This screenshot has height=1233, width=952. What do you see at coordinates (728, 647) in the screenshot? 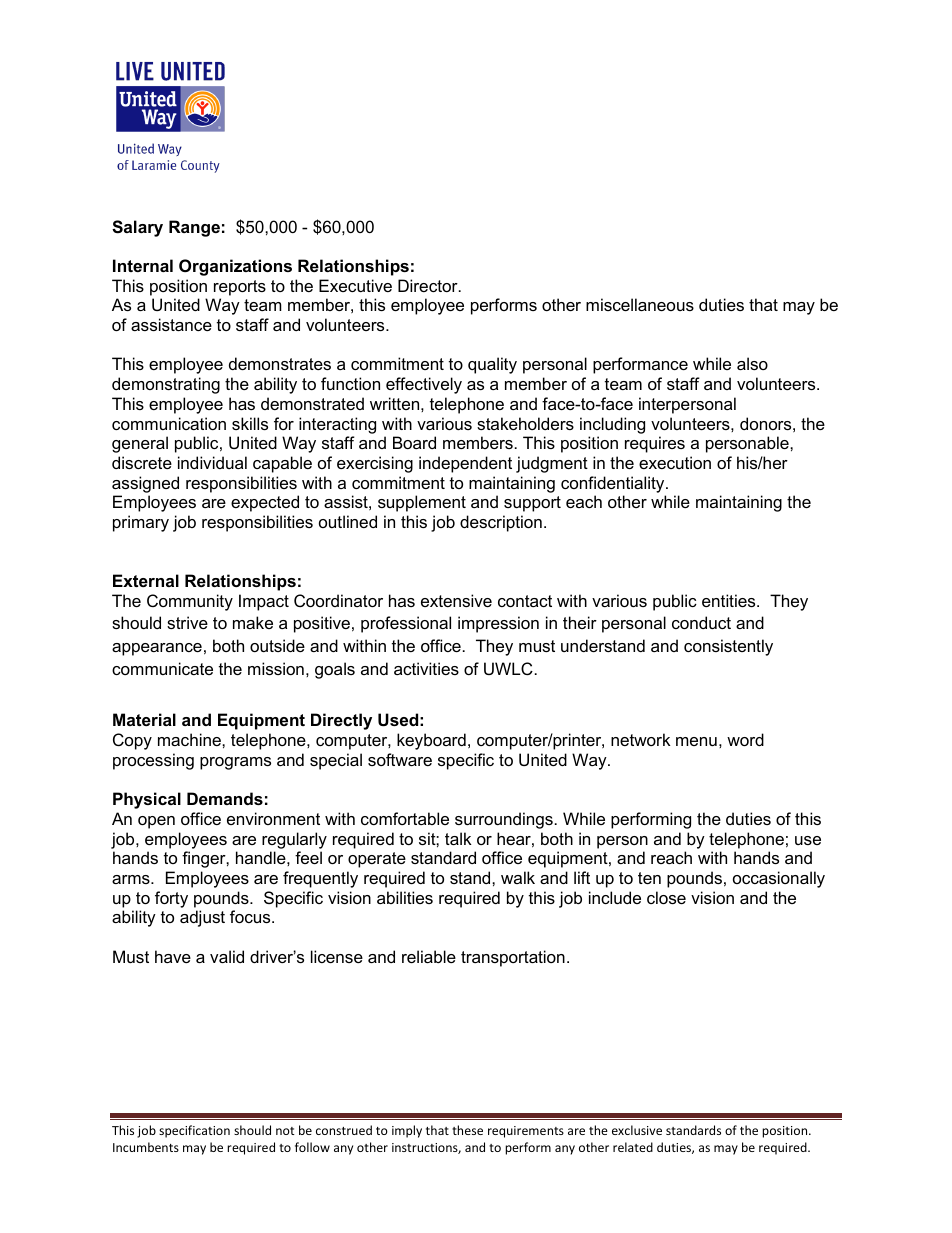
I see `consistently` at bounding box center [728, 647].
